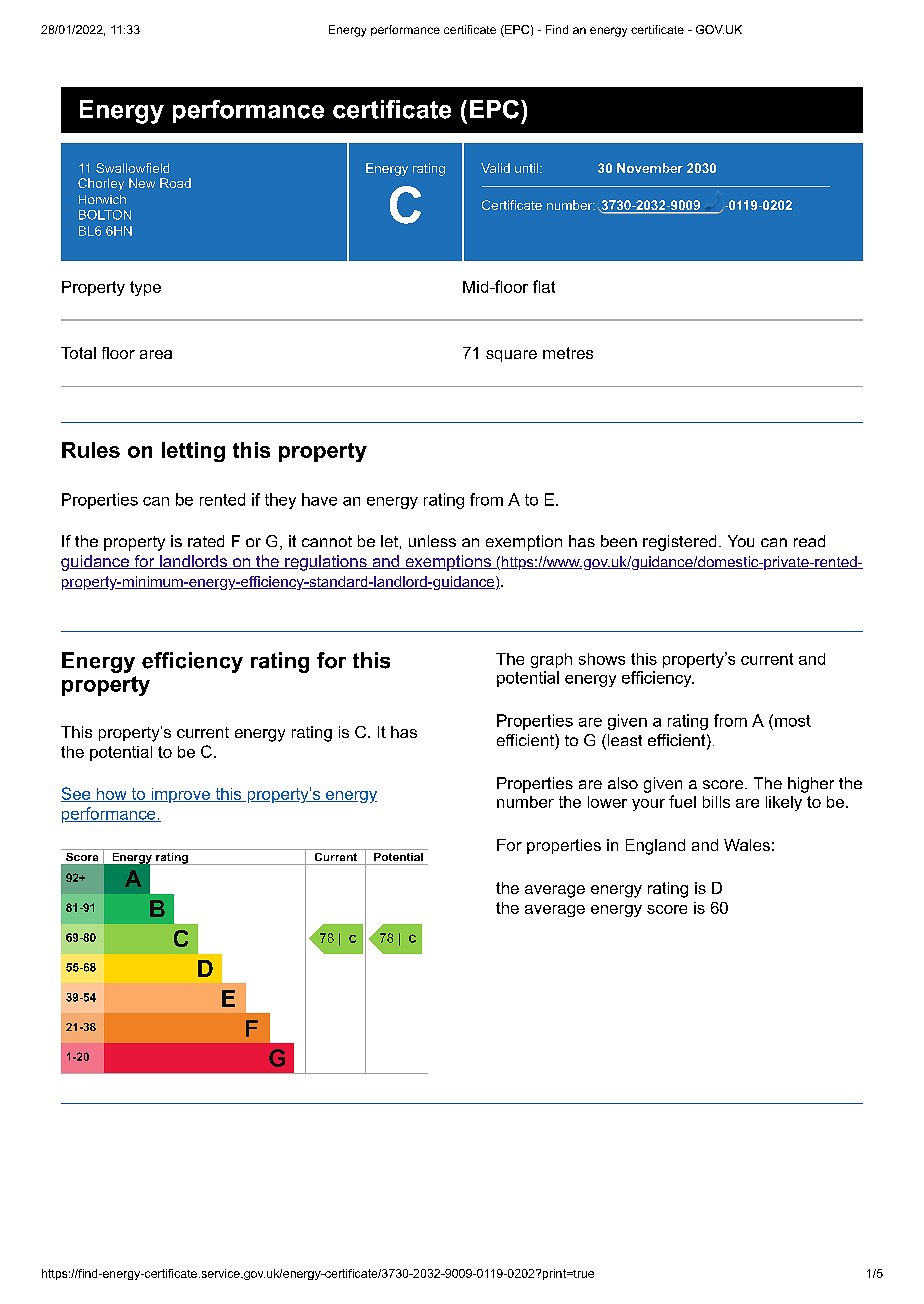 The width and height of the image is (924, 1304). I want to click on Valid, so click(495, 168).
